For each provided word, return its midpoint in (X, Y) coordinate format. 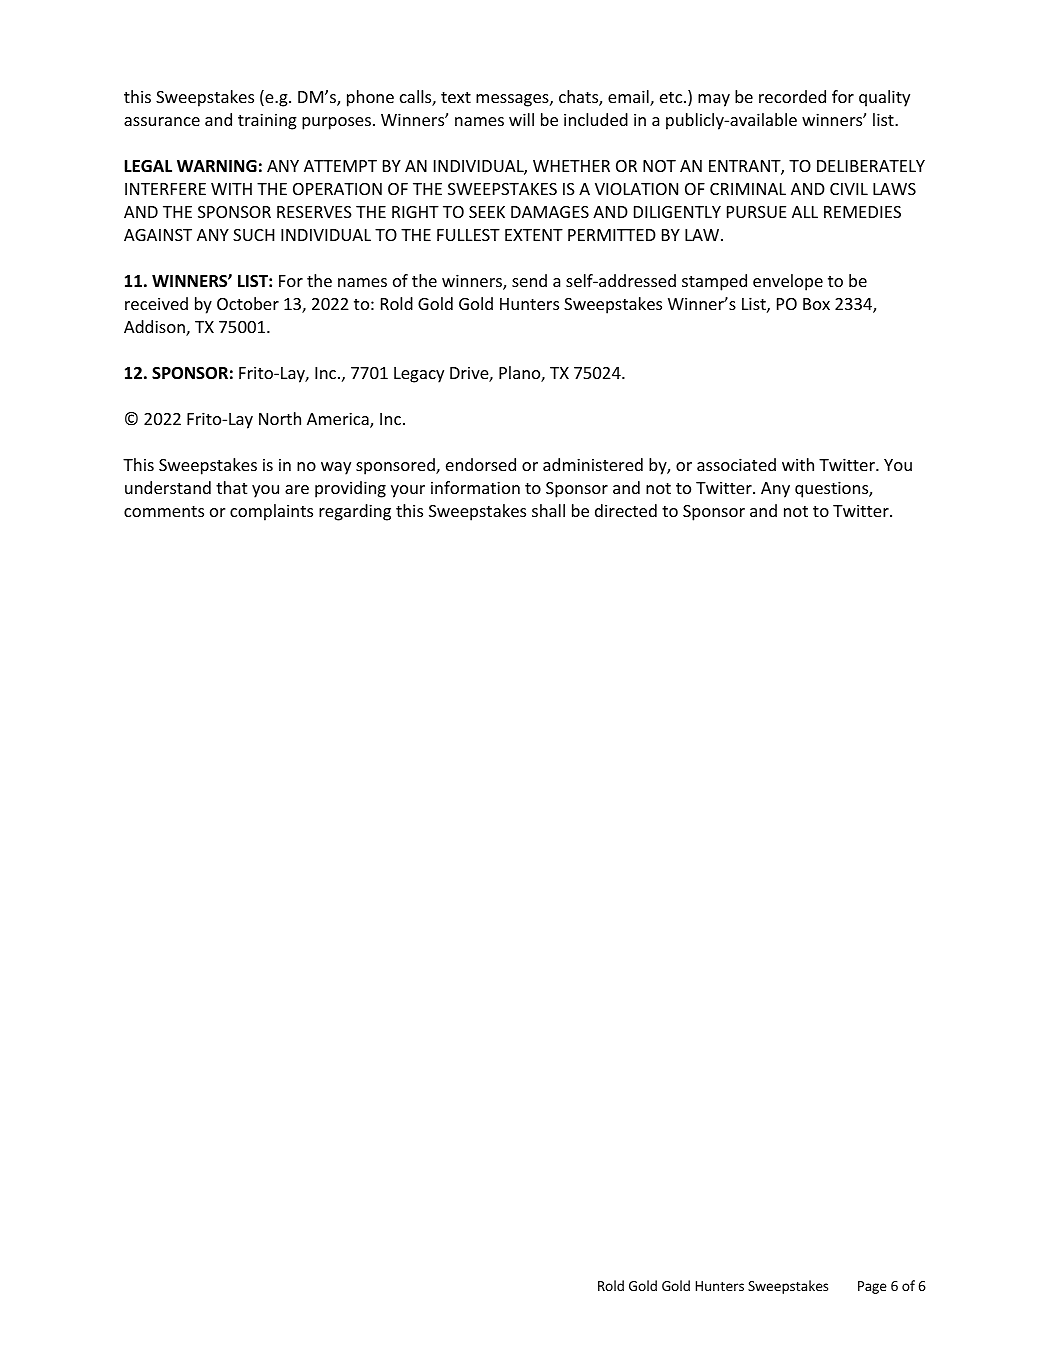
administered (593, 464)
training (267, 121)
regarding (355, 512)
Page (872, 1287)
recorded (792, 96)
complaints (271, 512)
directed (626, 510)
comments (164, 511)
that (231, 487)
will (521, 119)
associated (736, 464)
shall (548, 510)
